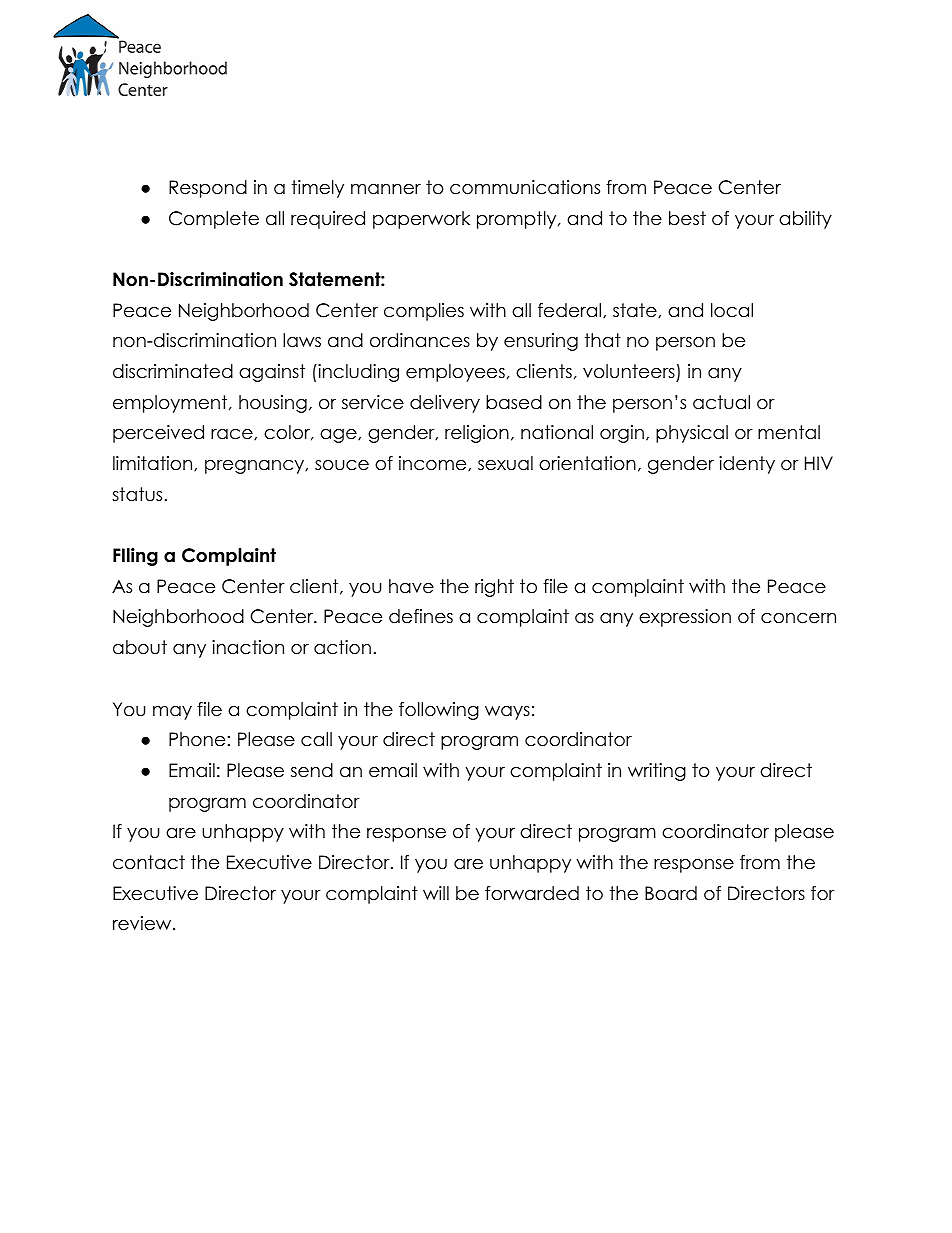 The image size is (952, 1233). I want to click on promptly, so click(516, 220).
